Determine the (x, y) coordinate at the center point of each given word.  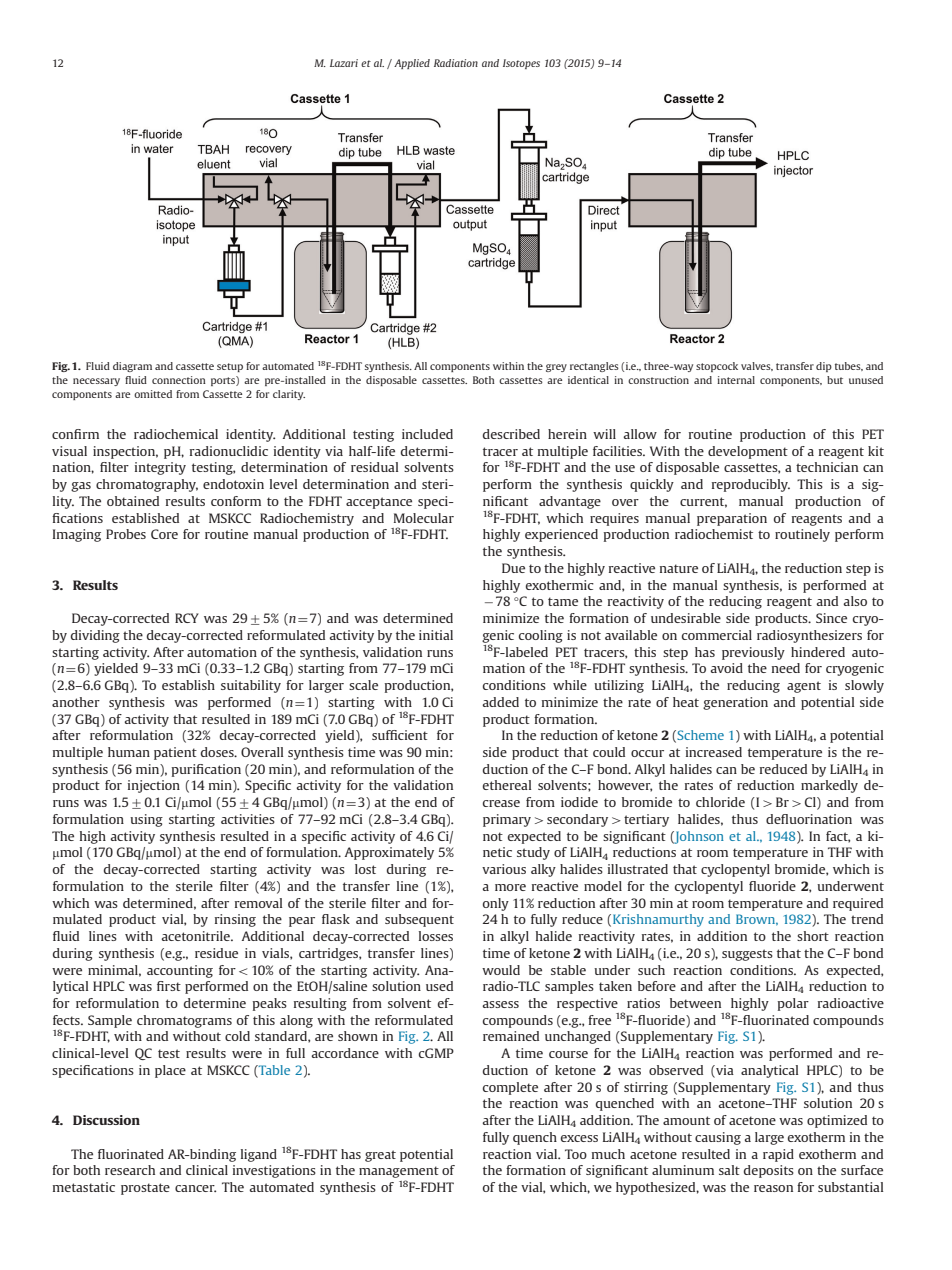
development (748, 452)
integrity (160, 468)
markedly (829, 786)
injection (154, 786)
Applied (412, 64)
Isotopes (521, 64)
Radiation (456, 63)
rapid (778, 1155)
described (511, 434)
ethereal (507, 785)
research (130, 1170)
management (399, 1173)
